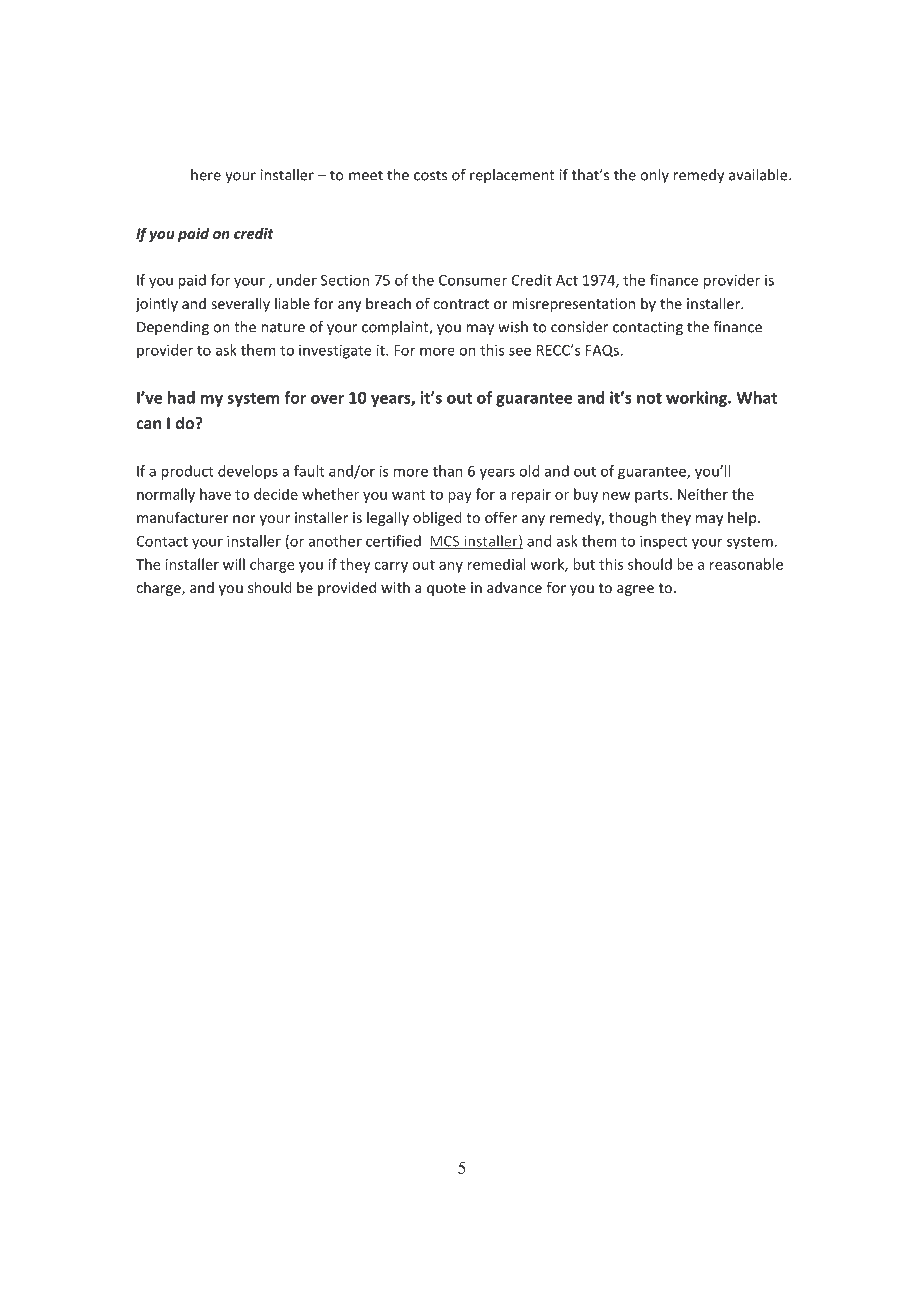 The width and height of the screenshot is (924, 1308). I want to click on costs, so click(430, 175).
